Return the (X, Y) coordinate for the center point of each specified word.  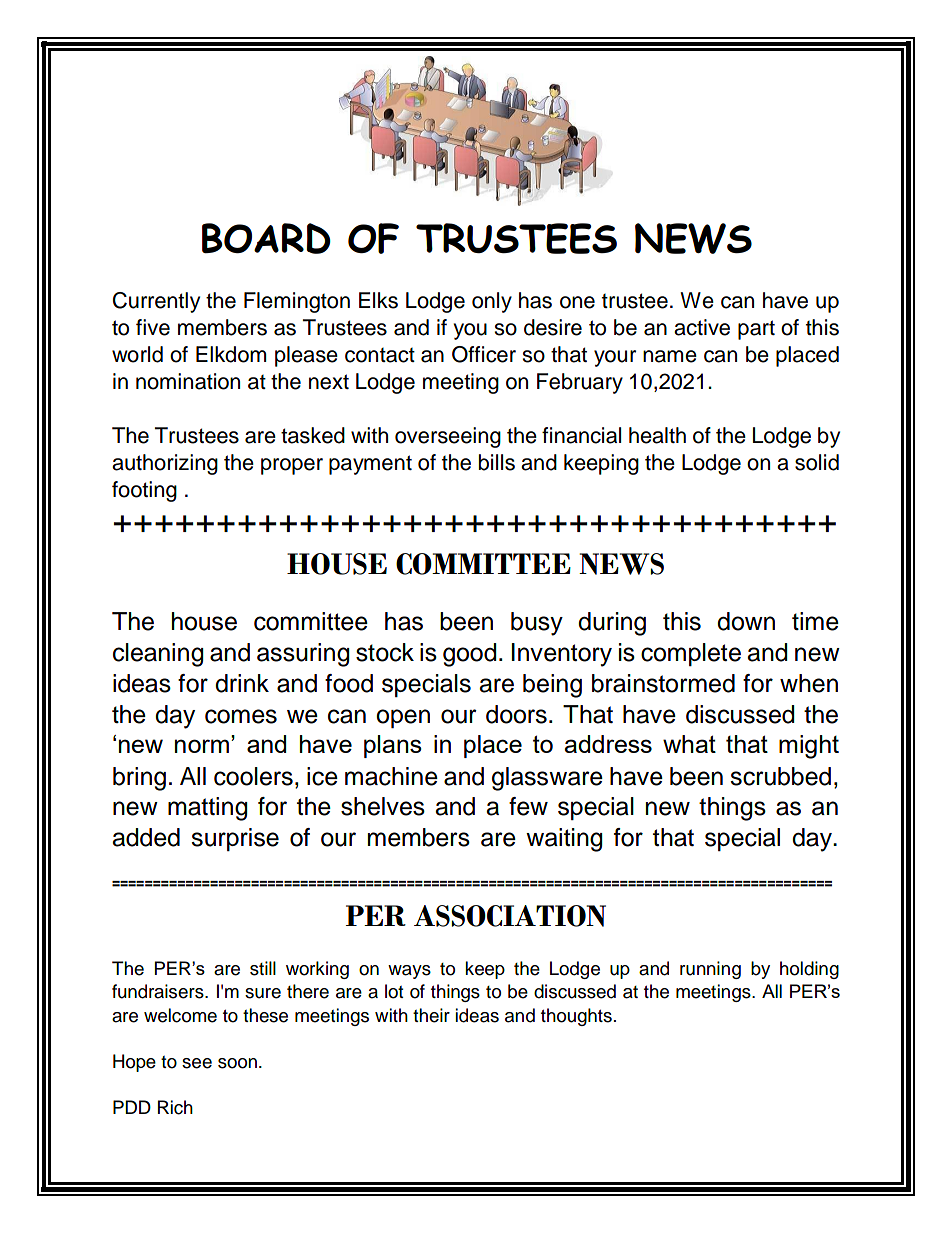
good (470, 655)
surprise (235, 839)
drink (242, 683)
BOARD (266, 238)
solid (817, 462)
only (492, 302)
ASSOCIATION (510, 916)
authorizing (165, 464)
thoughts (576, 1017)
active (702, 327)
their (431, 1015)
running (710, 970)
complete (691, 654)
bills (497, 462)
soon (237, 1063)
